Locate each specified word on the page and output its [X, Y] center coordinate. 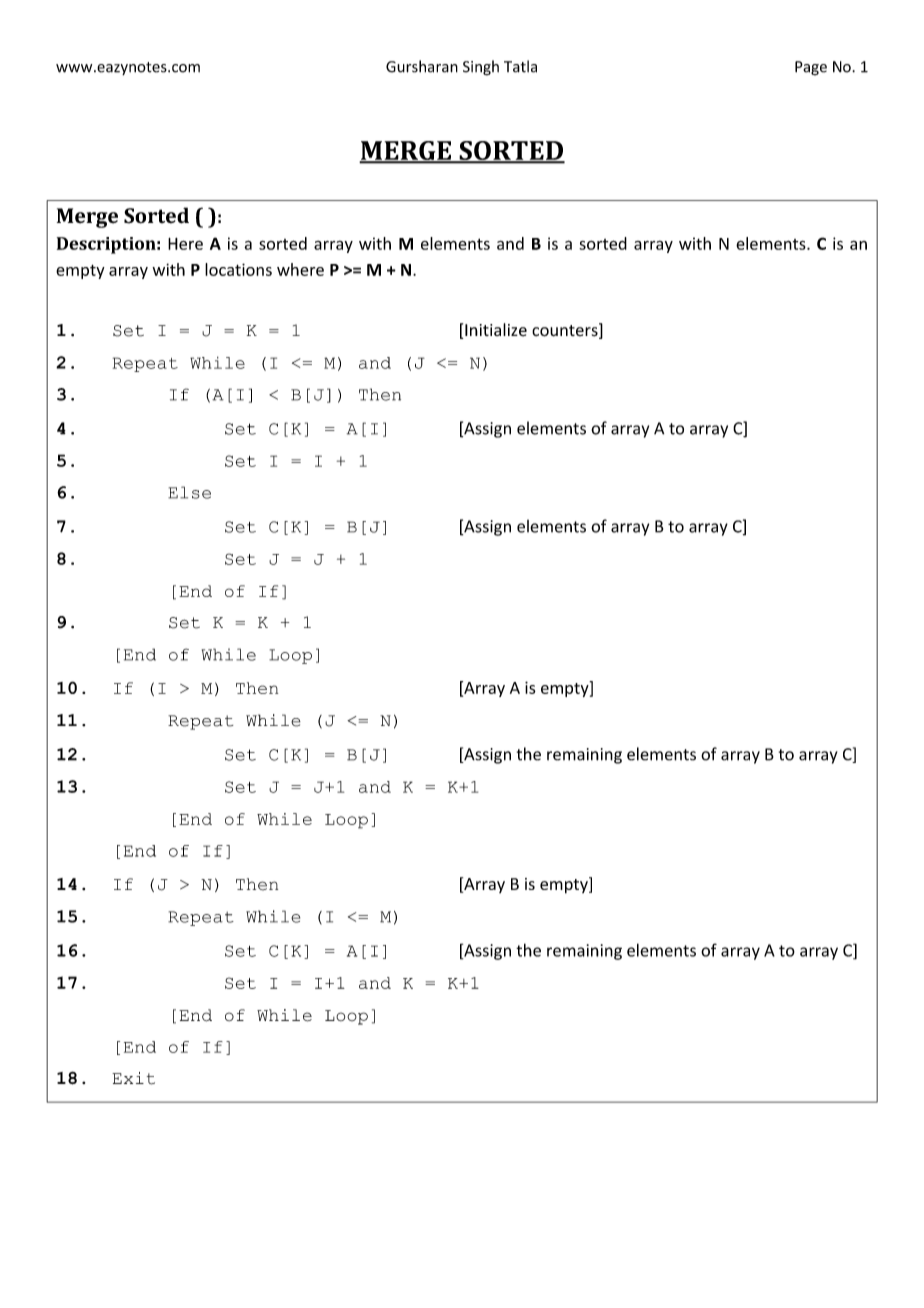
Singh [481, 68]
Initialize [496, 330]
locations [238, 269]
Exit [133, 1078]
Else [189, 492]
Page [811, 68]
